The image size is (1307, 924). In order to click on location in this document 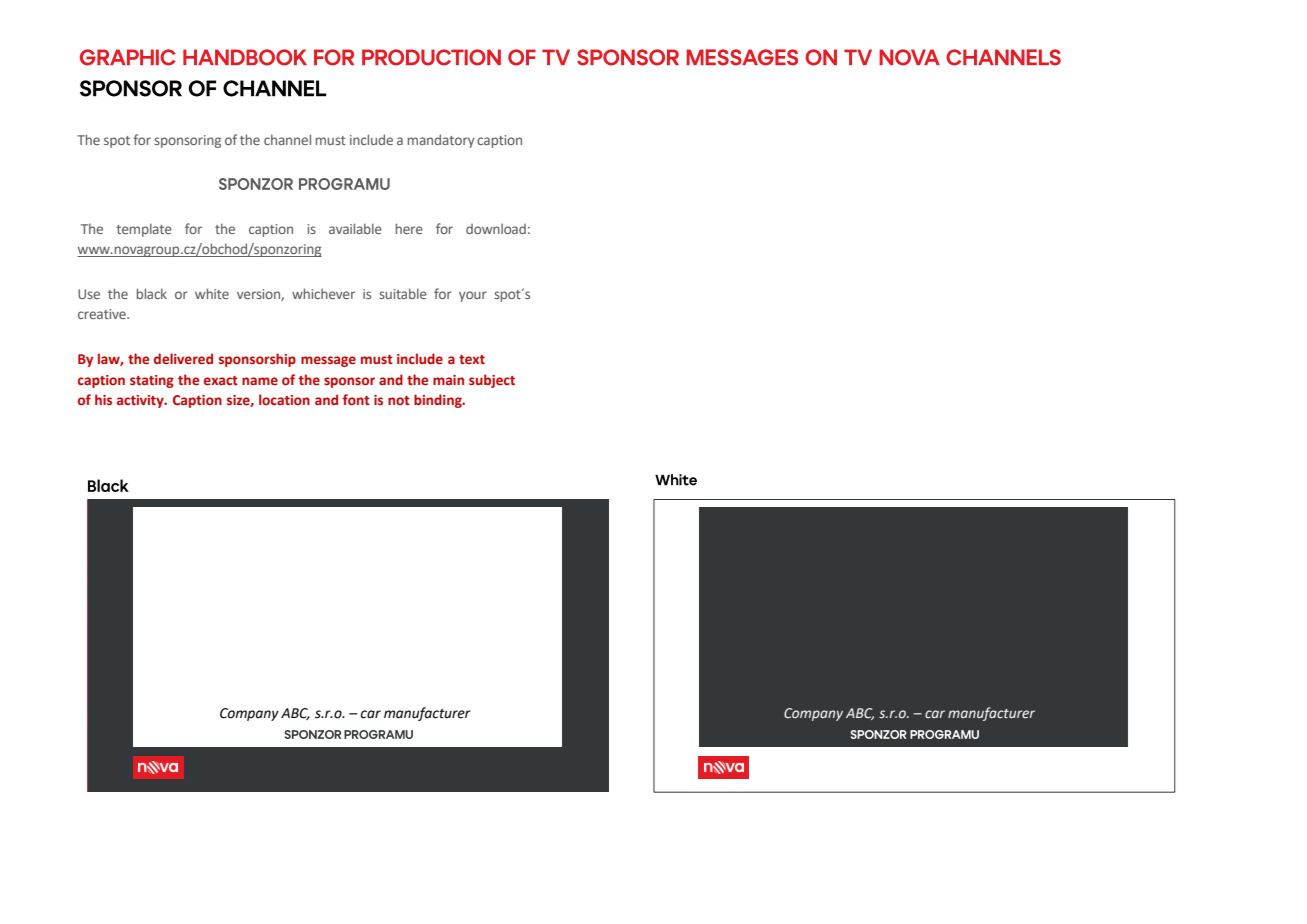, I will do `click(284, 399)`.
